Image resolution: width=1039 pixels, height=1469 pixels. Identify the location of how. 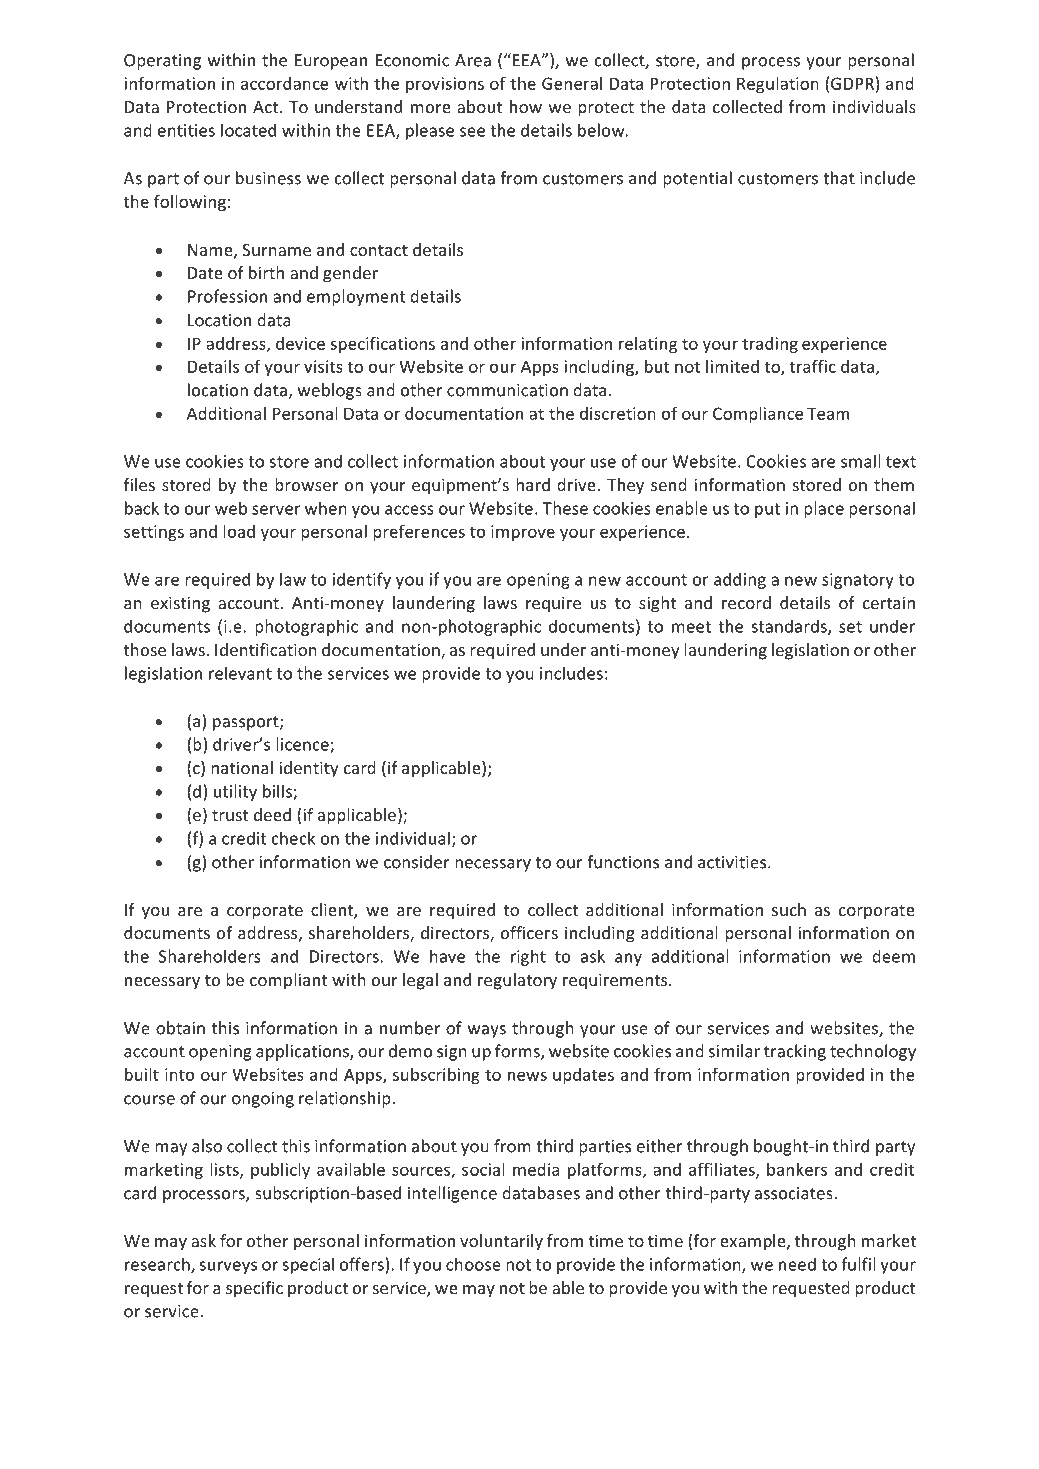
(526, 106).
